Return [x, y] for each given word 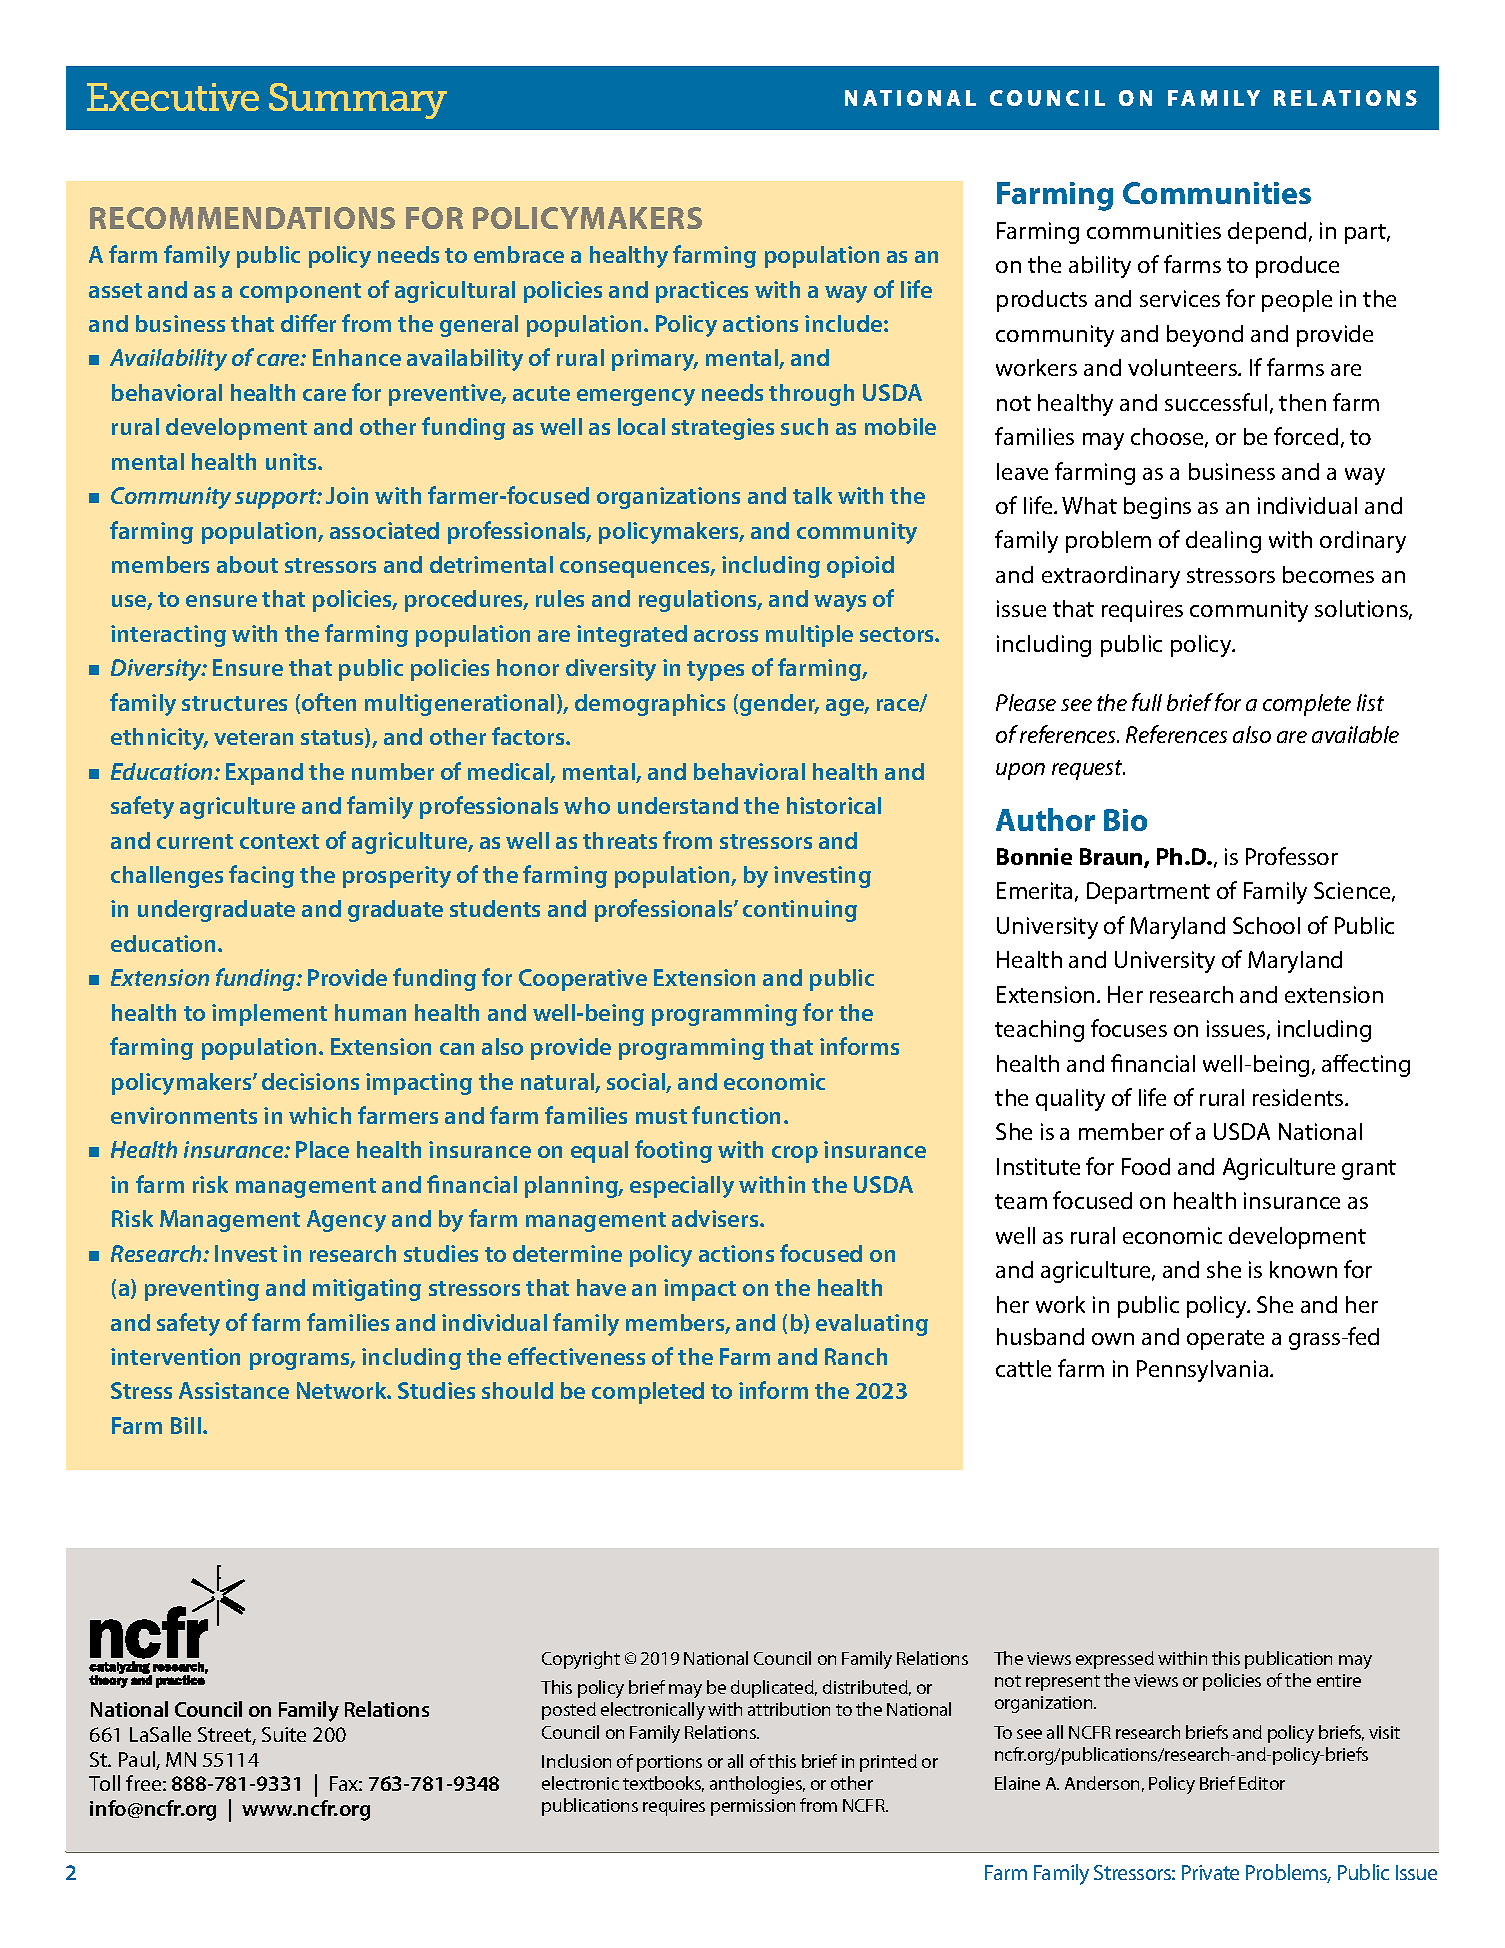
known [1303, 1269]
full [1147, 702]
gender [779, 705]
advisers [716, 1218]
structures [234, 703]
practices [702, 292]
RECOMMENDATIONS [242, 218]
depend [1267, 233]
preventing [202, 1290]
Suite [284, 1734]
